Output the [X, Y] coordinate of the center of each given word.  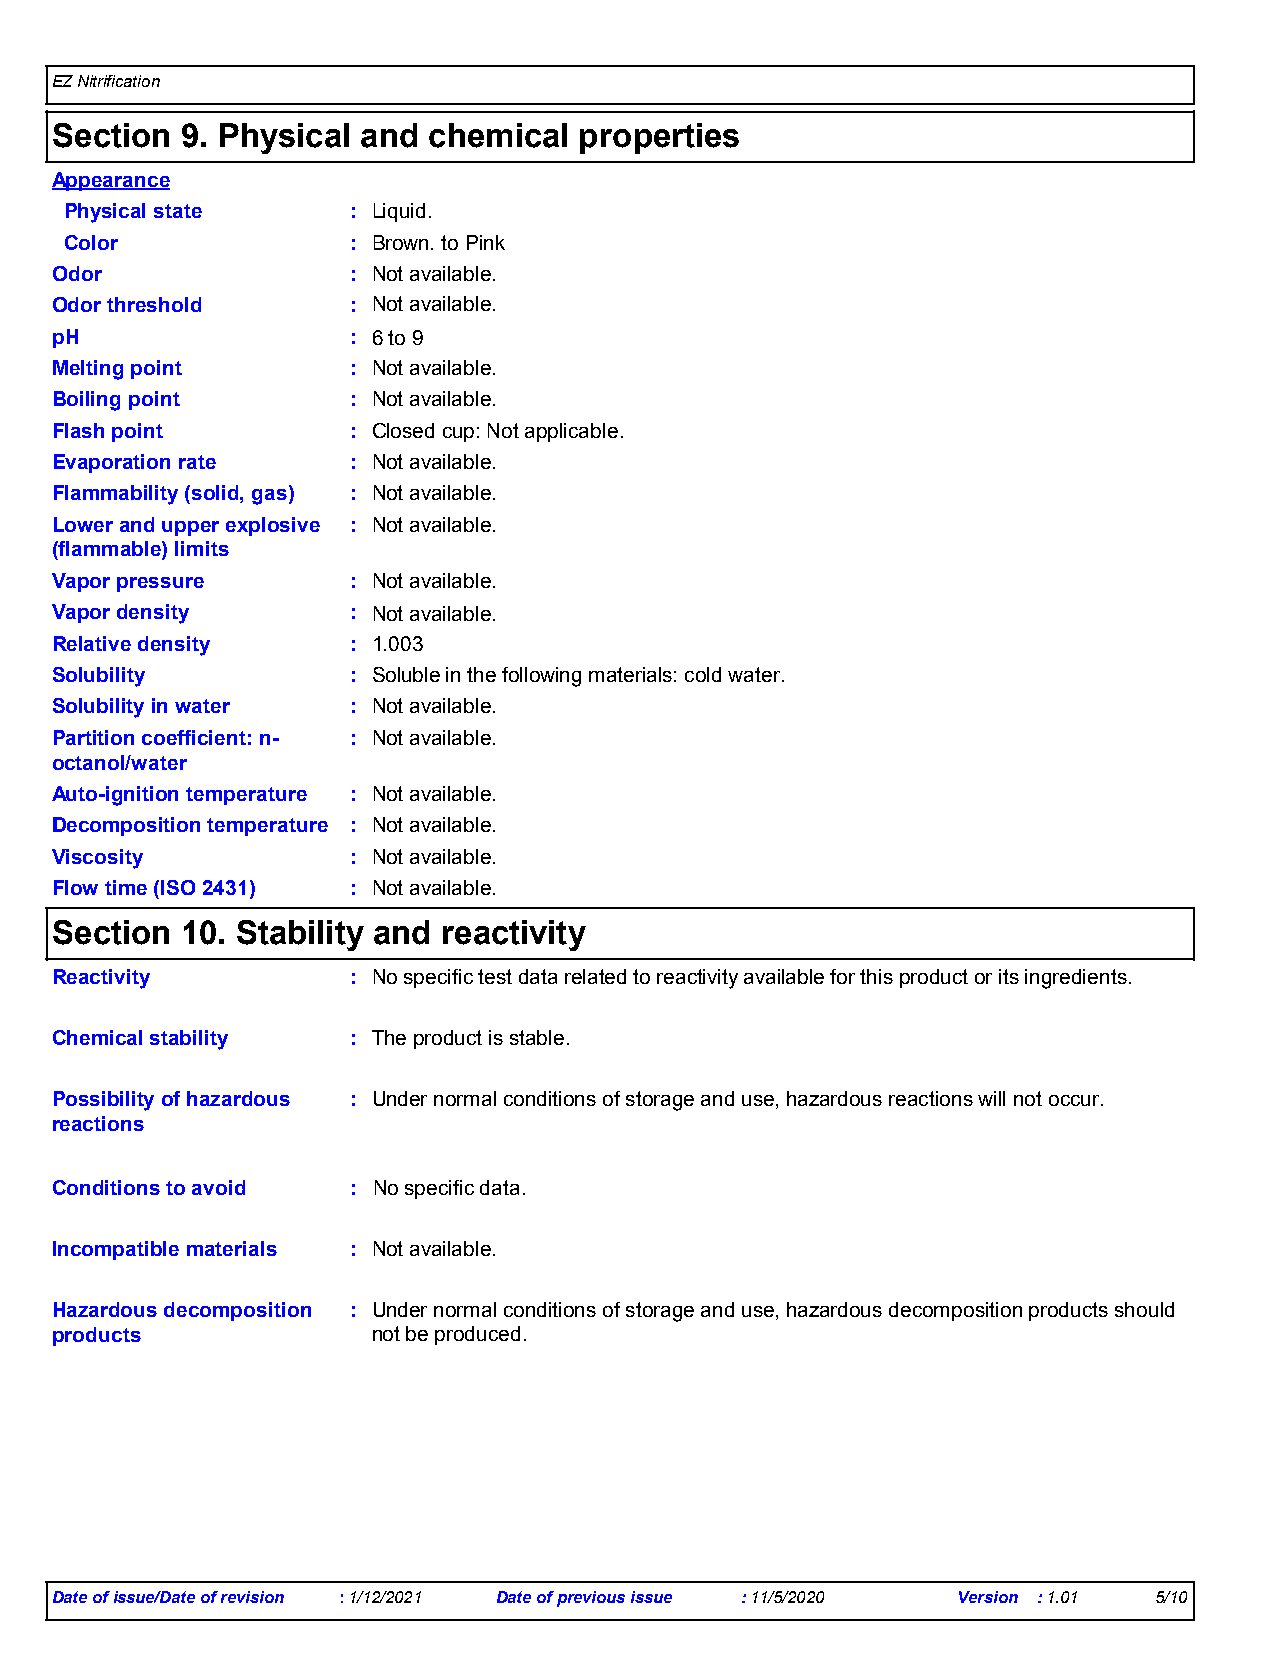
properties [659, 138]
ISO [178, 887]
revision [252, 1597]
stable [537, 1037]
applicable [571, 432]
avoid [218, 1187]
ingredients [1076, 979]
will [991, 1098]
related [595, 976]
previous [591, 1599]
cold [703, 674]
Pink [486, 242]
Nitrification [119, 81]
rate [197, 462]
